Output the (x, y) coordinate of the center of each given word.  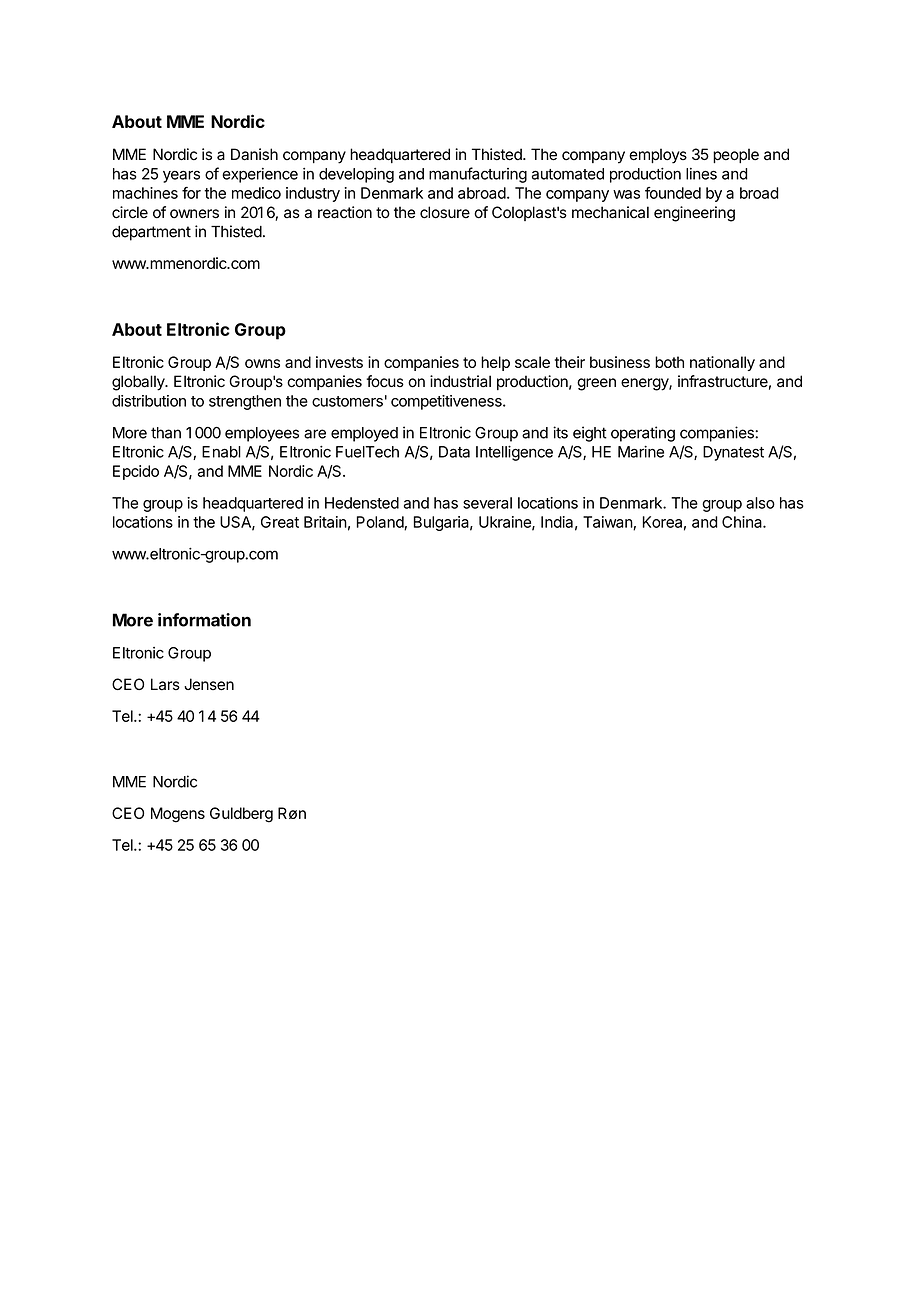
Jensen (209, 684)
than (166, 433)
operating (643, 434)
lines (701, 174)
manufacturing (478, 175)
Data (454, 452)
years (181, 176)
